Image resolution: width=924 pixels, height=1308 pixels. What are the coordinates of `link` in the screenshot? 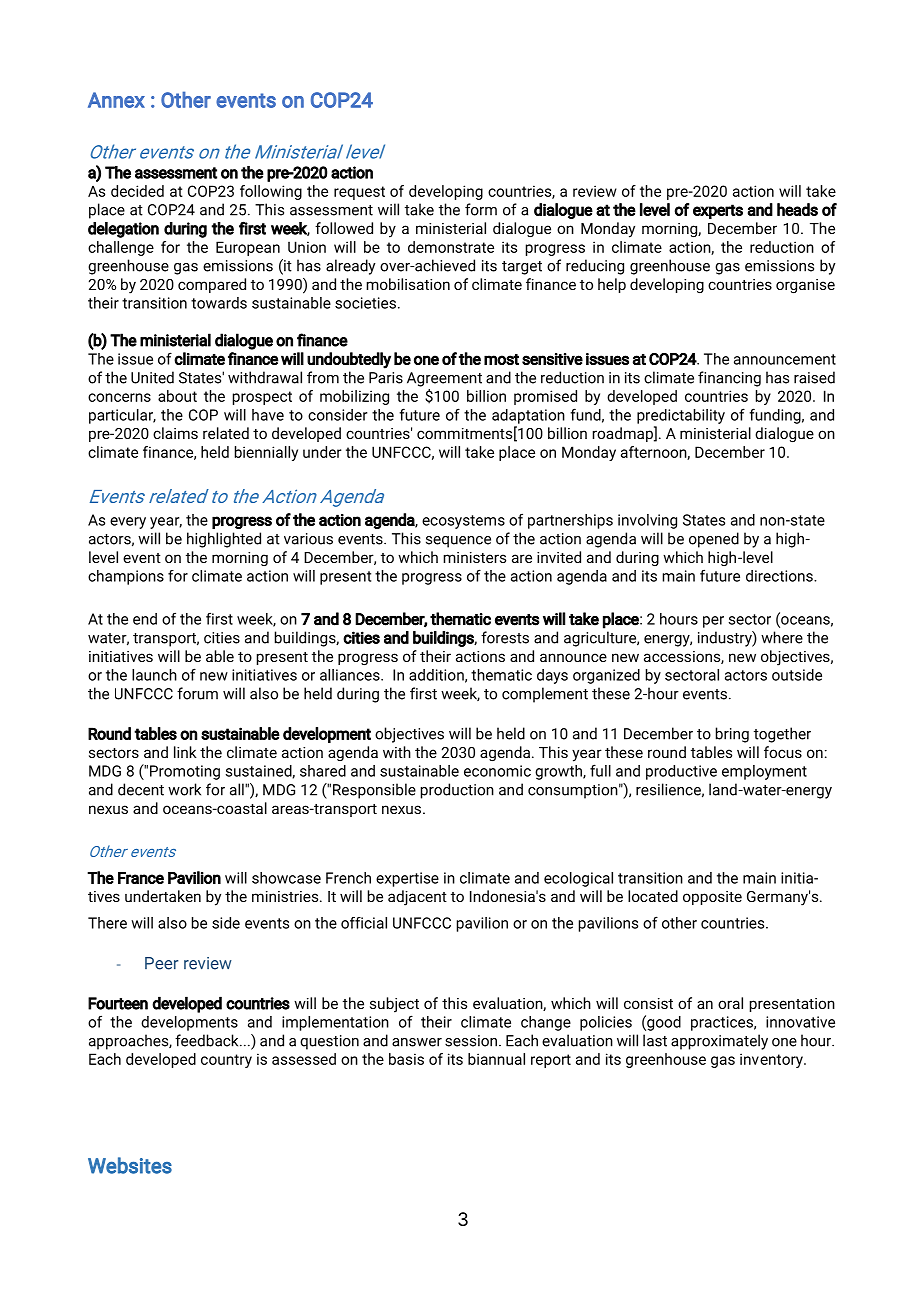 It's located at (185, 752).
